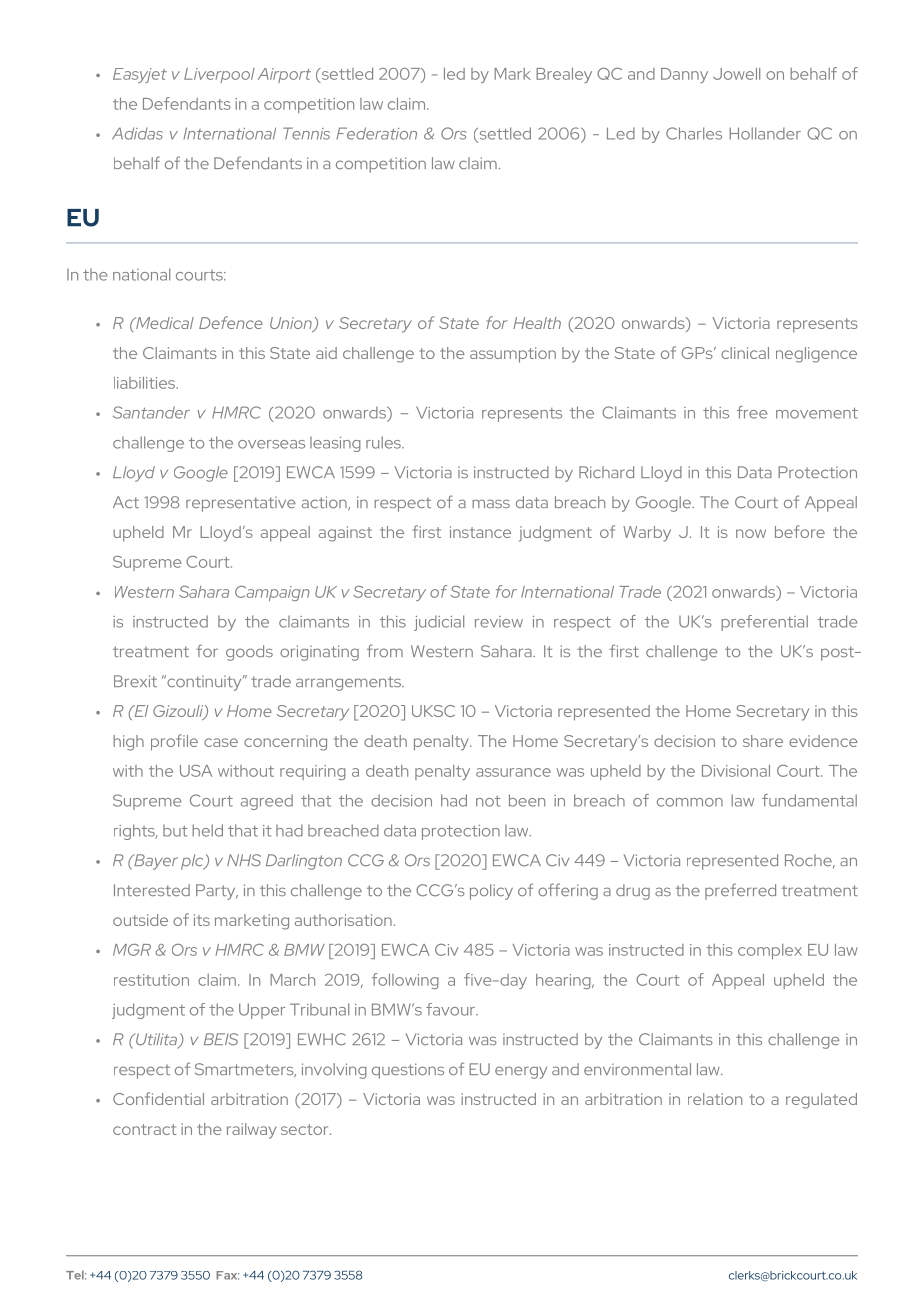 The image size is (924, 1308). Describe the element at coordinates (376, 133) in the screenshot. I see `Federation` at that location.
